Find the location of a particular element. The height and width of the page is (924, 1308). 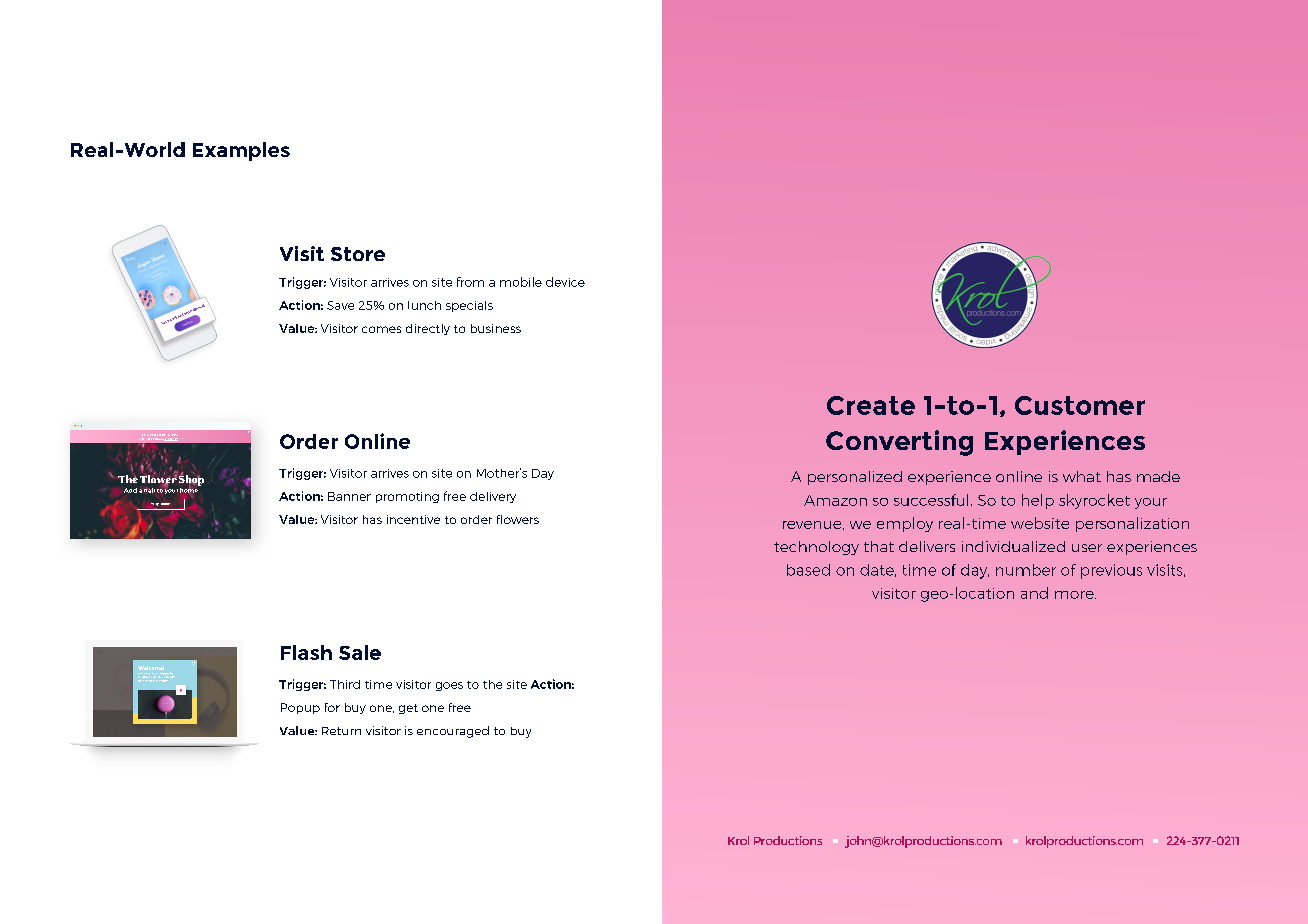

Customer is located at coordinates (1080, 405).
